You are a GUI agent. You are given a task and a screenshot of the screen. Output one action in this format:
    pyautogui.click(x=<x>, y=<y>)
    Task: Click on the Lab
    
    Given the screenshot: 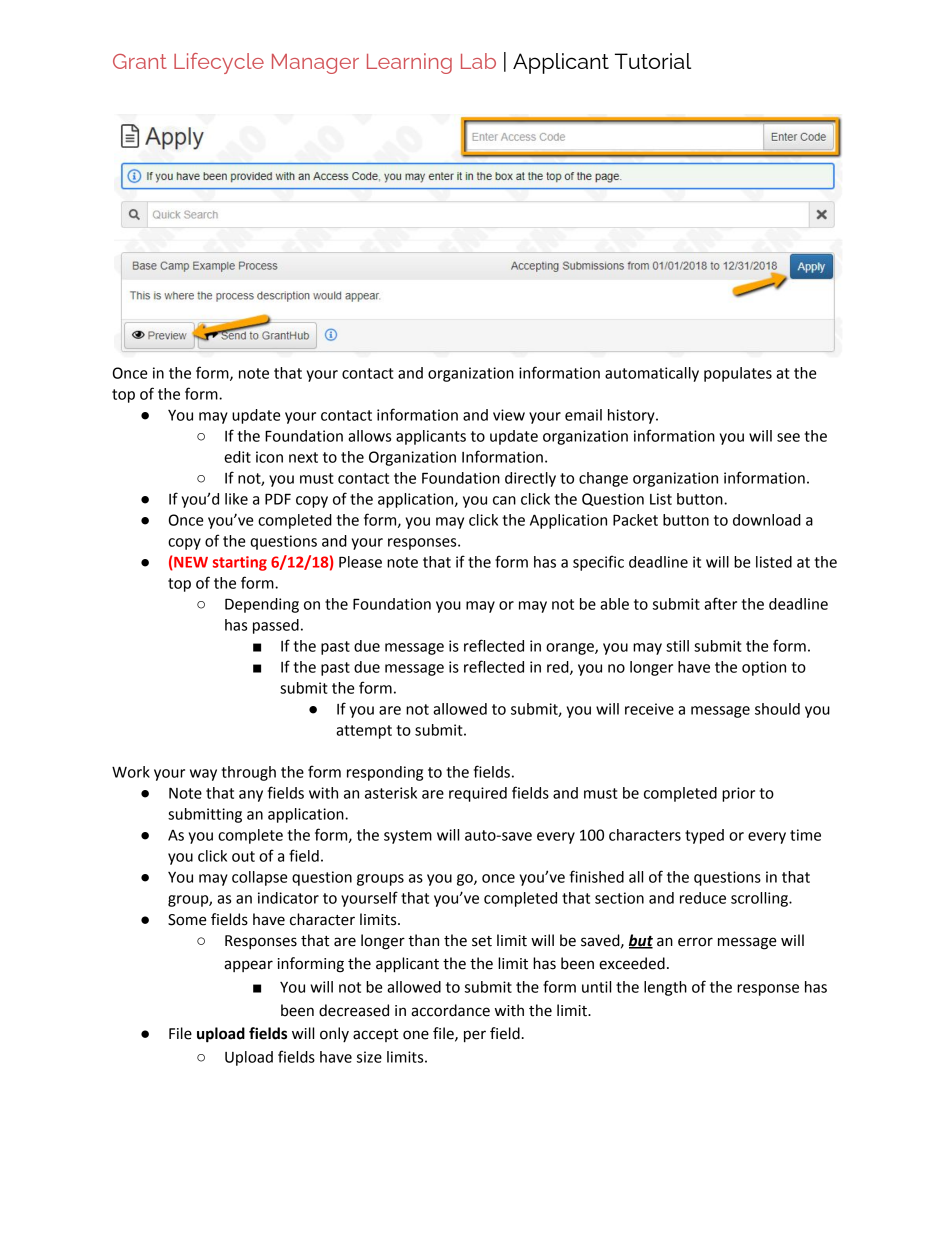 What is the action you would take?
    pyautogui.click(x=478, y=61)
